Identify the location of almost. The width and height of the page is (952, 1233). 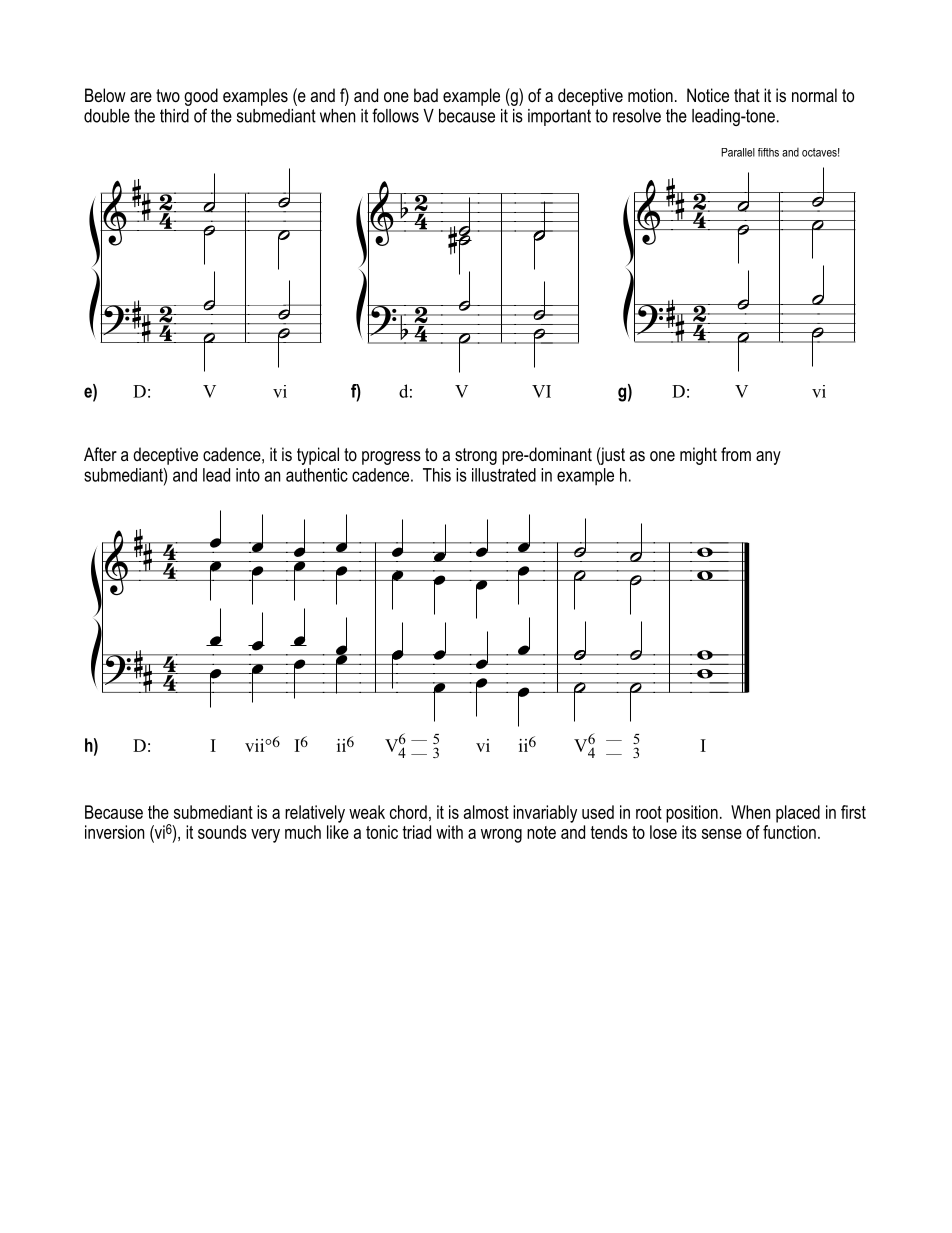
(486, 812).
